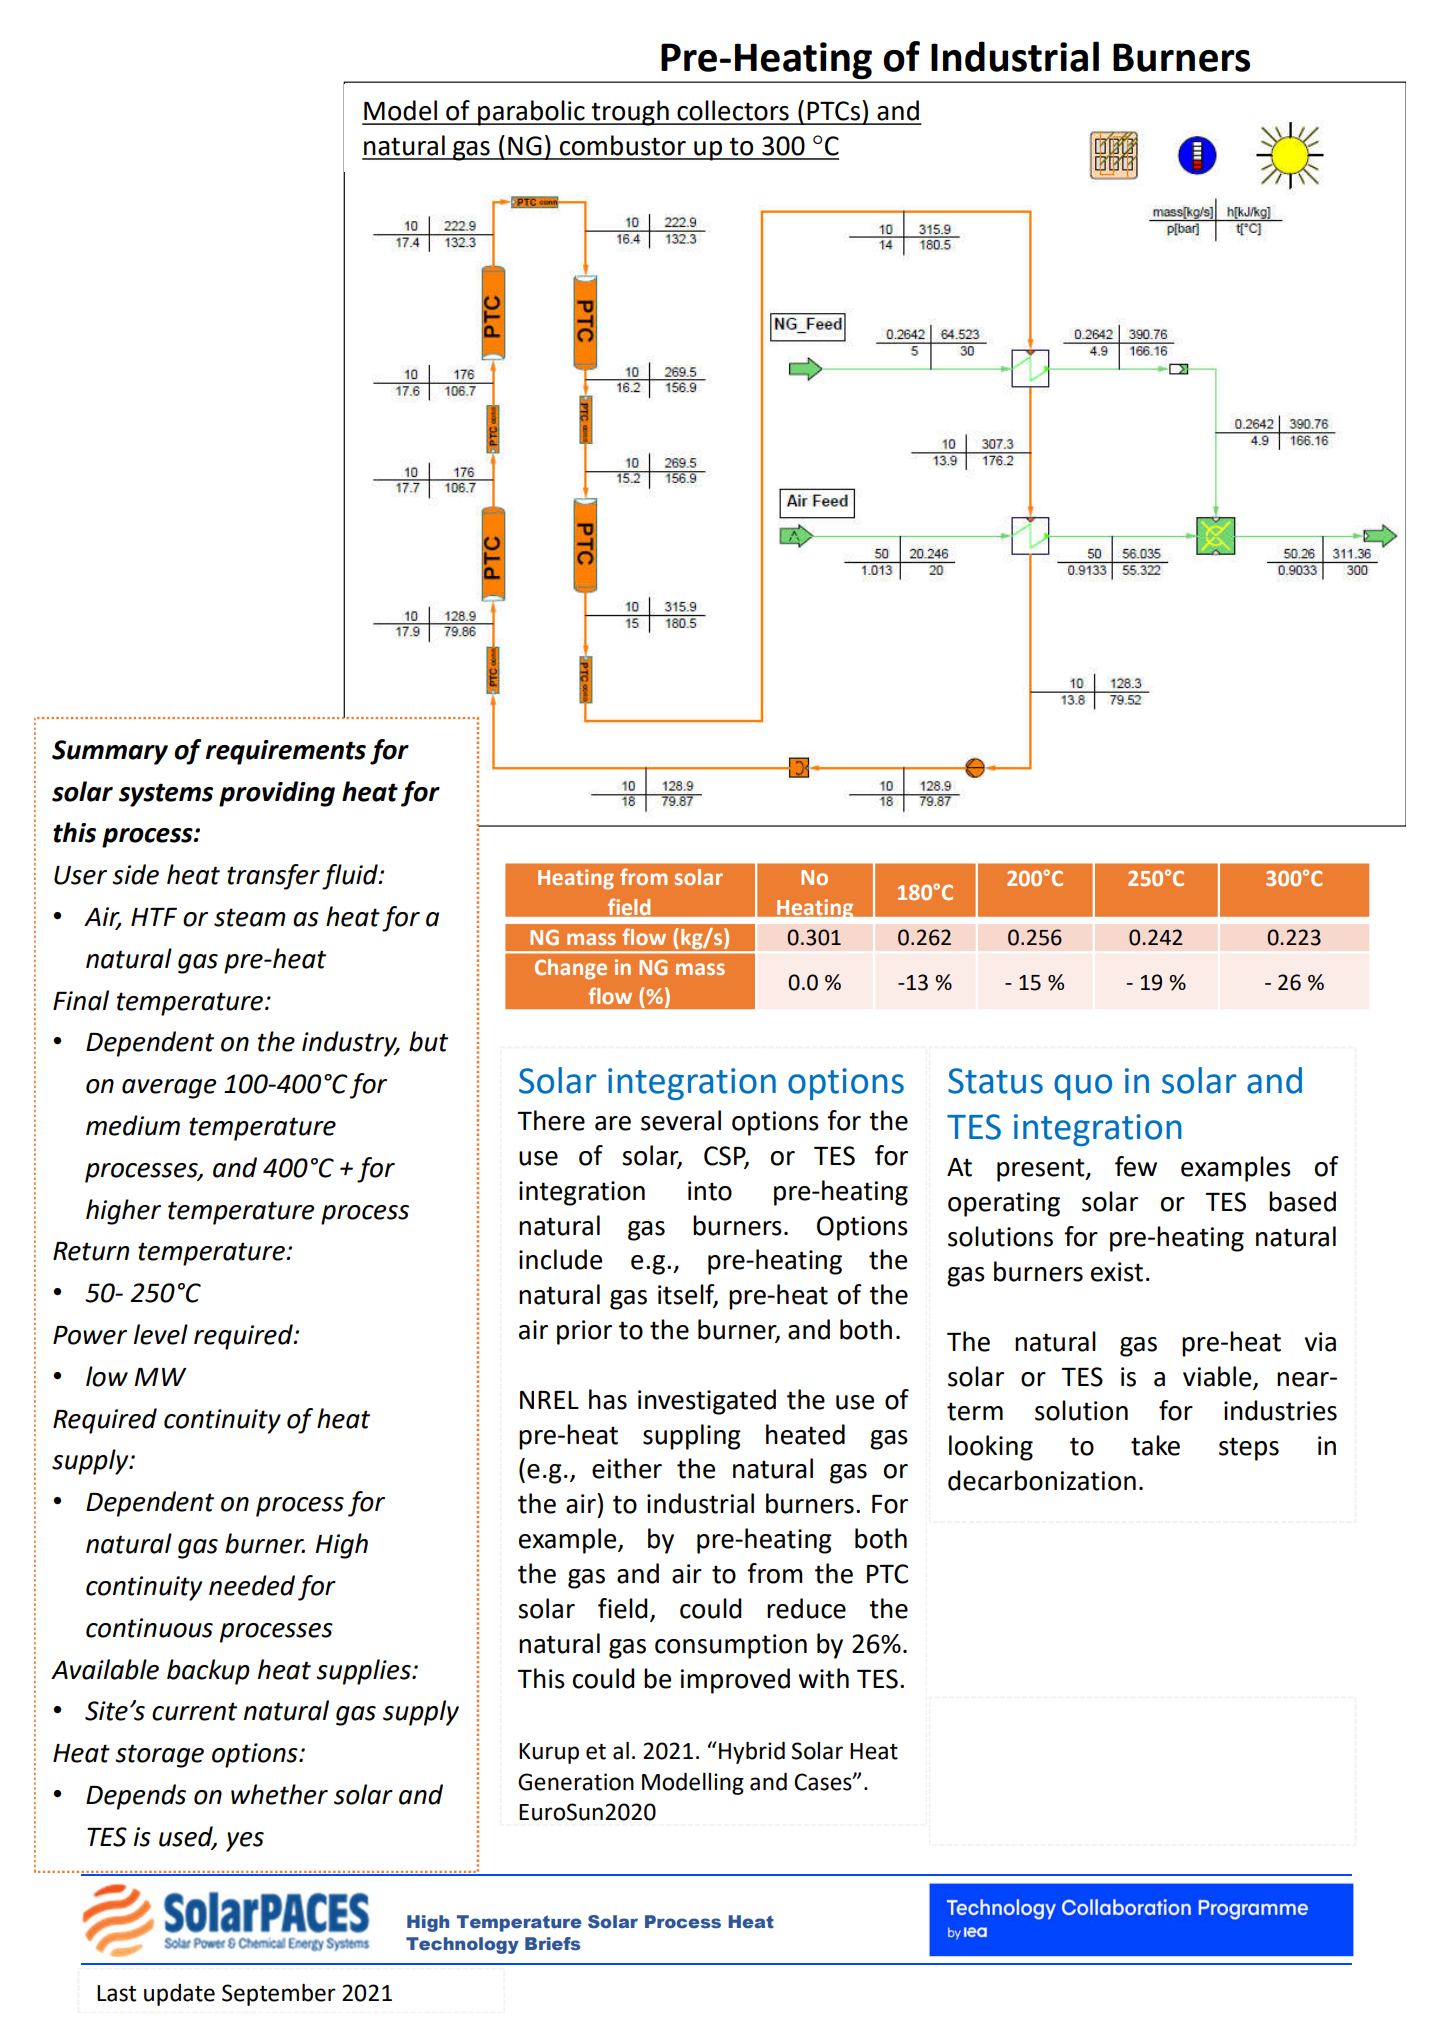  Describe the element at coordinates (824, 1782) in the image. I see `Cases` at that location.
